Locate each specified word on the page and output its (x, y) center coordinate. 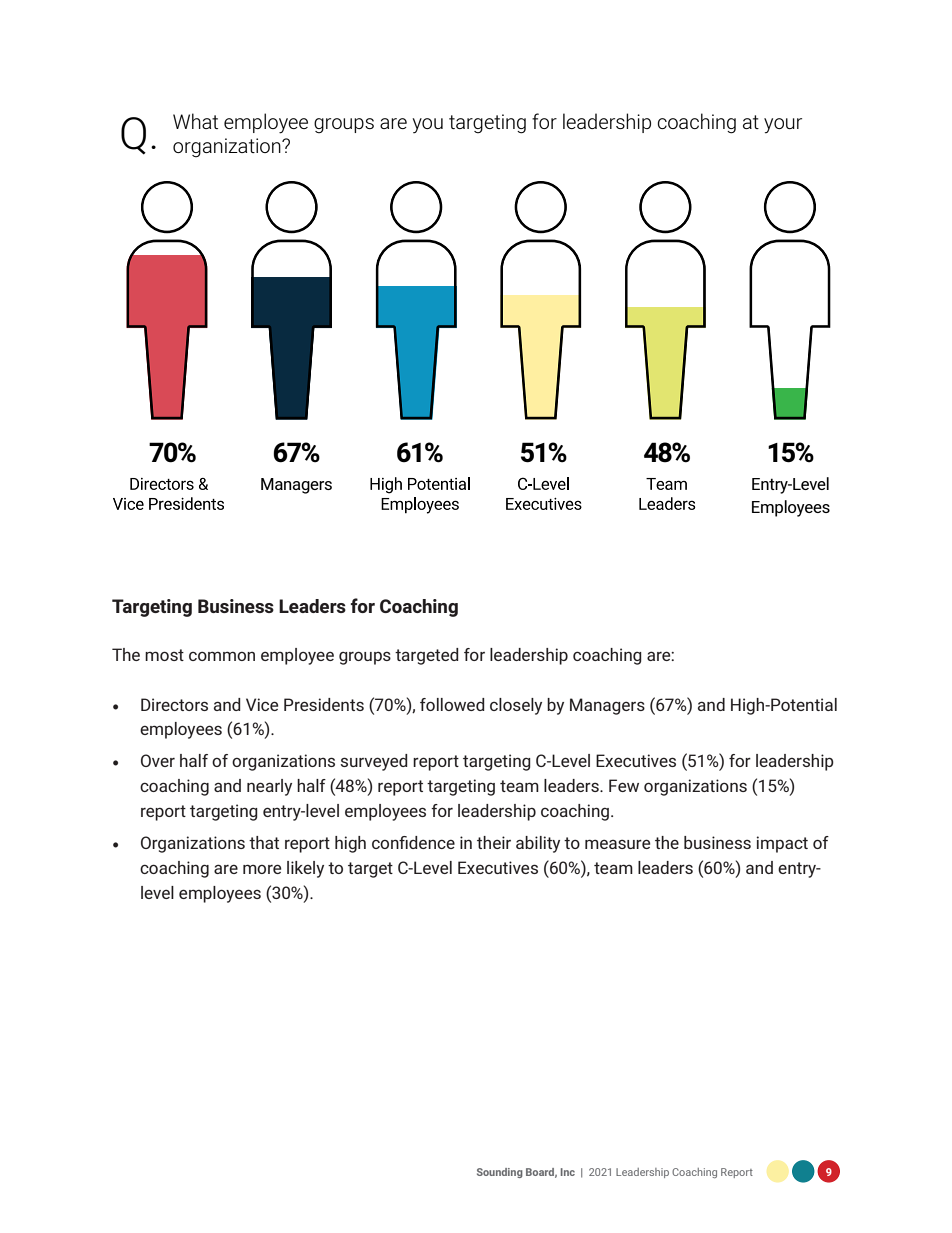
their (494, 842)
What (195, 121)
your (783, 126)
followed (452, 704)
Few (624, 785)
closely (516, 706)
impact (782, 844)
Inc (568, 1172)
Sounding (500, 1173)
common (222, 656)
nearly (269, 787)
